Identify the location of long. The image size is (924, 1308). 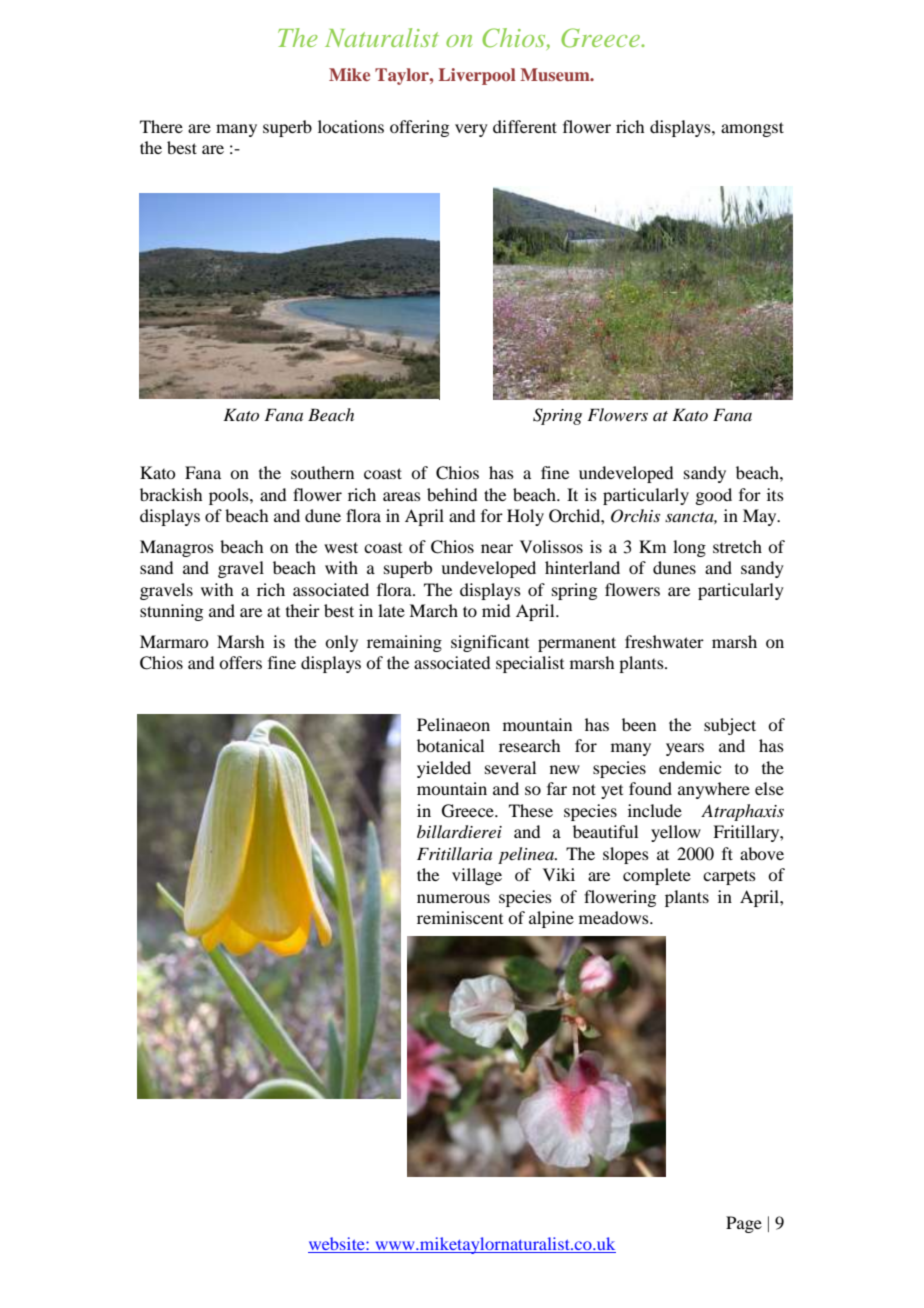
(689, 548).
